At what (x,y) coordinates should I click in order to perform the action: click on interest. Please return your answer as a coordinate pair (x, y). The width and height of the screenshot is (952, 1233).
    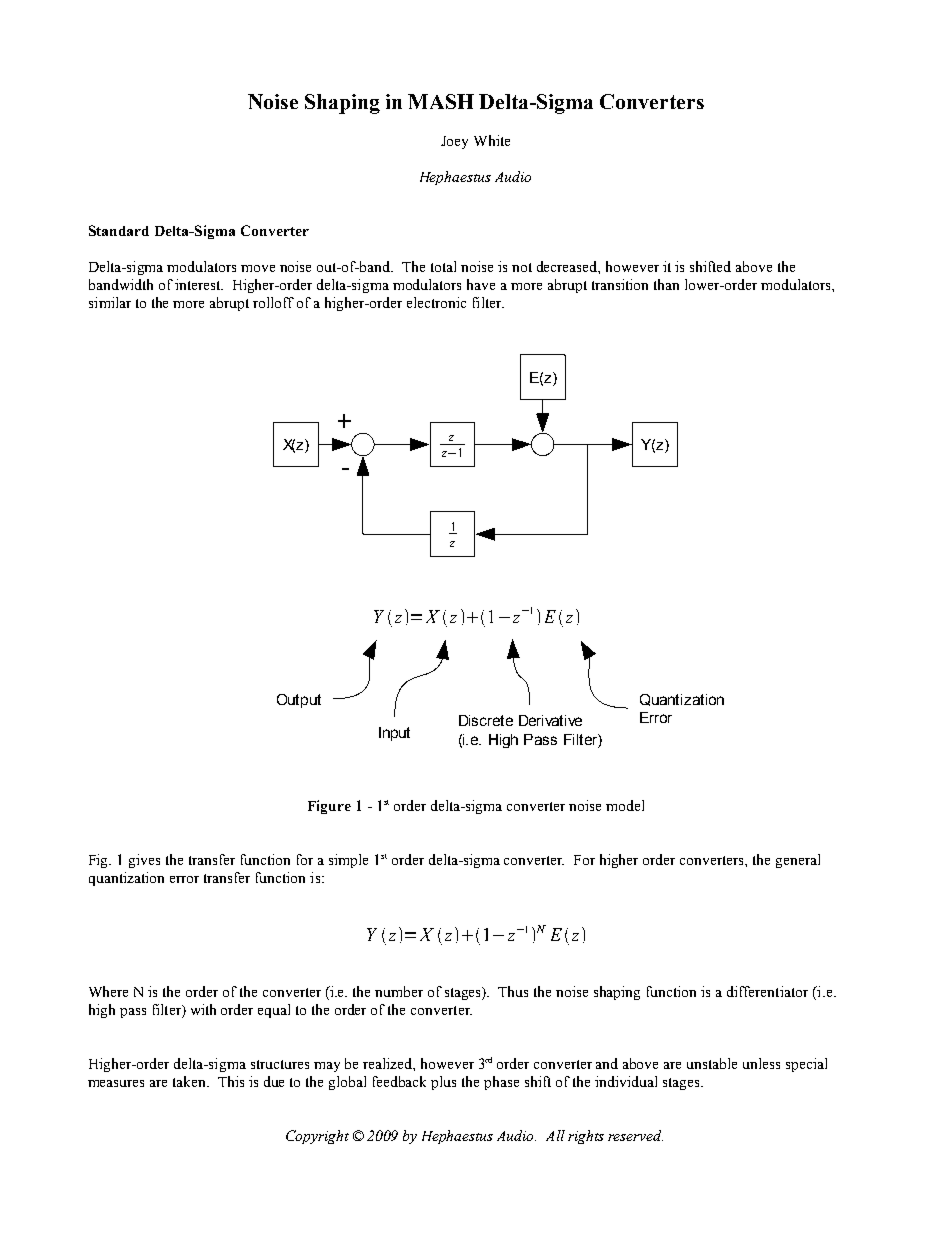
    Looking at the image, I should click on (199, 284).
